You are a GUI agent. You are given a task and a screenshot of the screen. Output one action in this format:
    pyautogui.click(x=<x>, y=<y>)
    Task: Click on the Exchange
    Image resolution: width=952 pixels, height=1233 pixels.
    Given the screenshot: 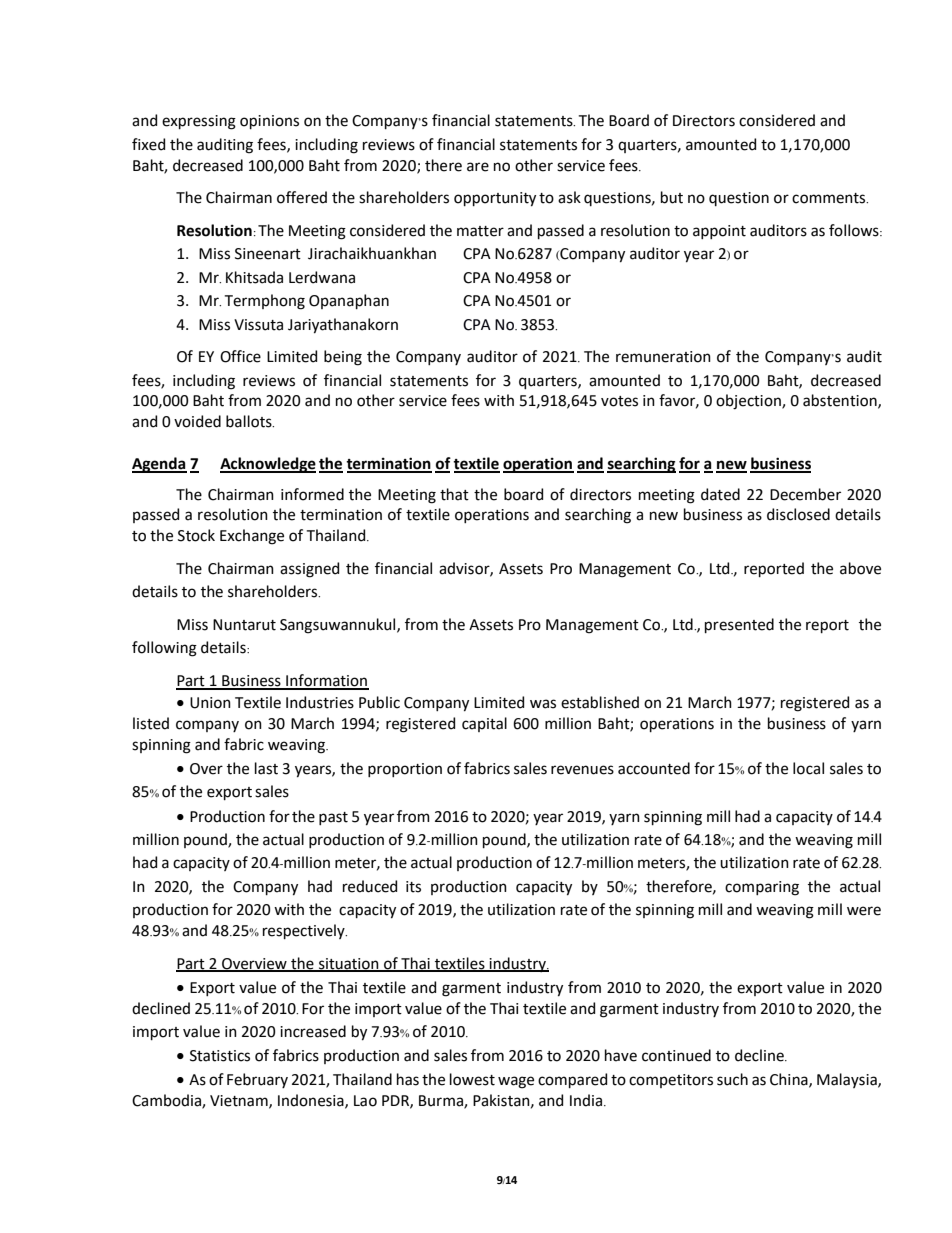 What is the action you would take?
    pyautogui.click(x=252, y=537)
